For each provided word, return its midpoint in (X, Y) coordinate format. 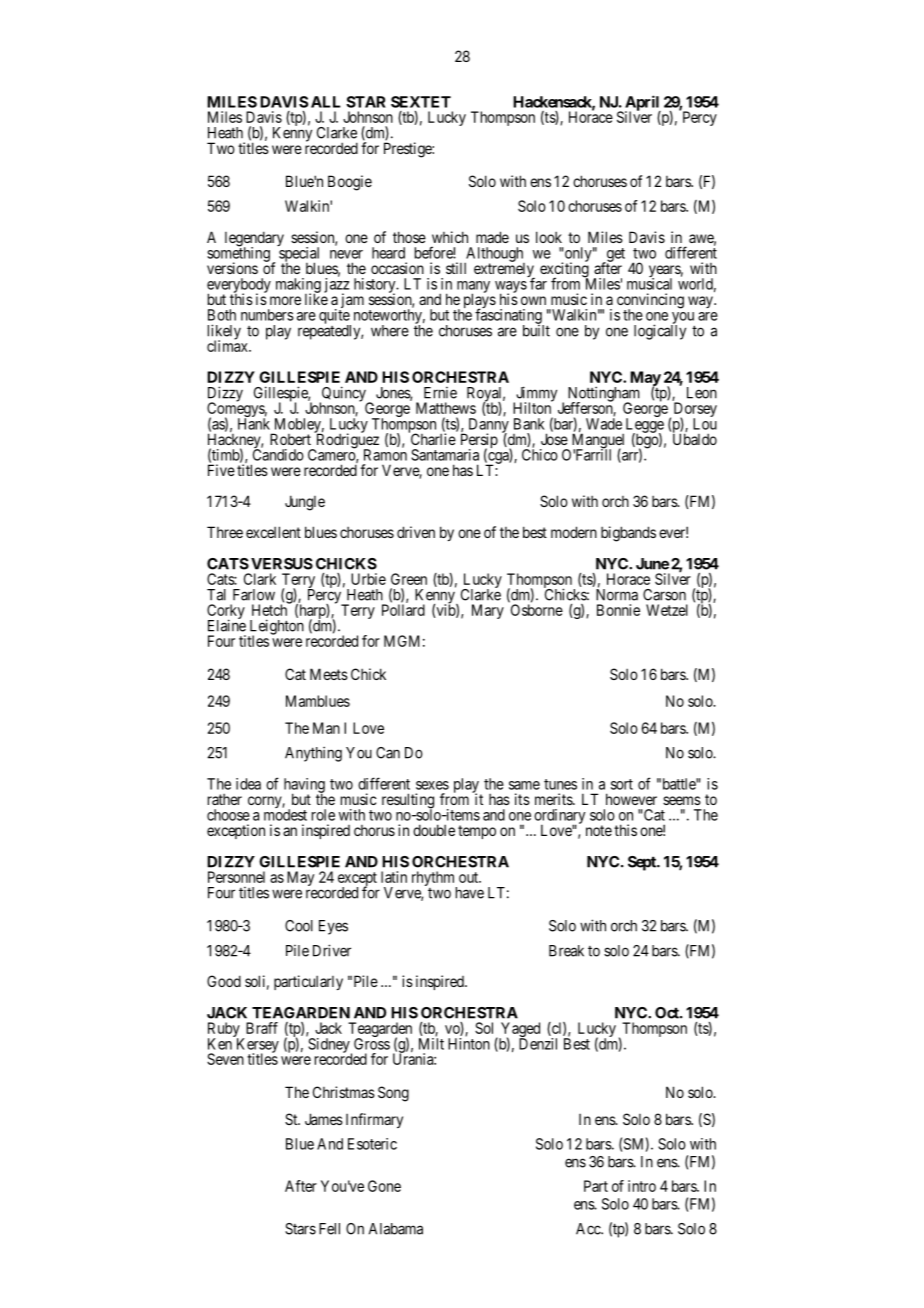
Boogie (350, 183)
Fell (329, 1229)
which (450, 237)
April (643, 104)
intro (642, 1186)
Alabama (396, 1229)
